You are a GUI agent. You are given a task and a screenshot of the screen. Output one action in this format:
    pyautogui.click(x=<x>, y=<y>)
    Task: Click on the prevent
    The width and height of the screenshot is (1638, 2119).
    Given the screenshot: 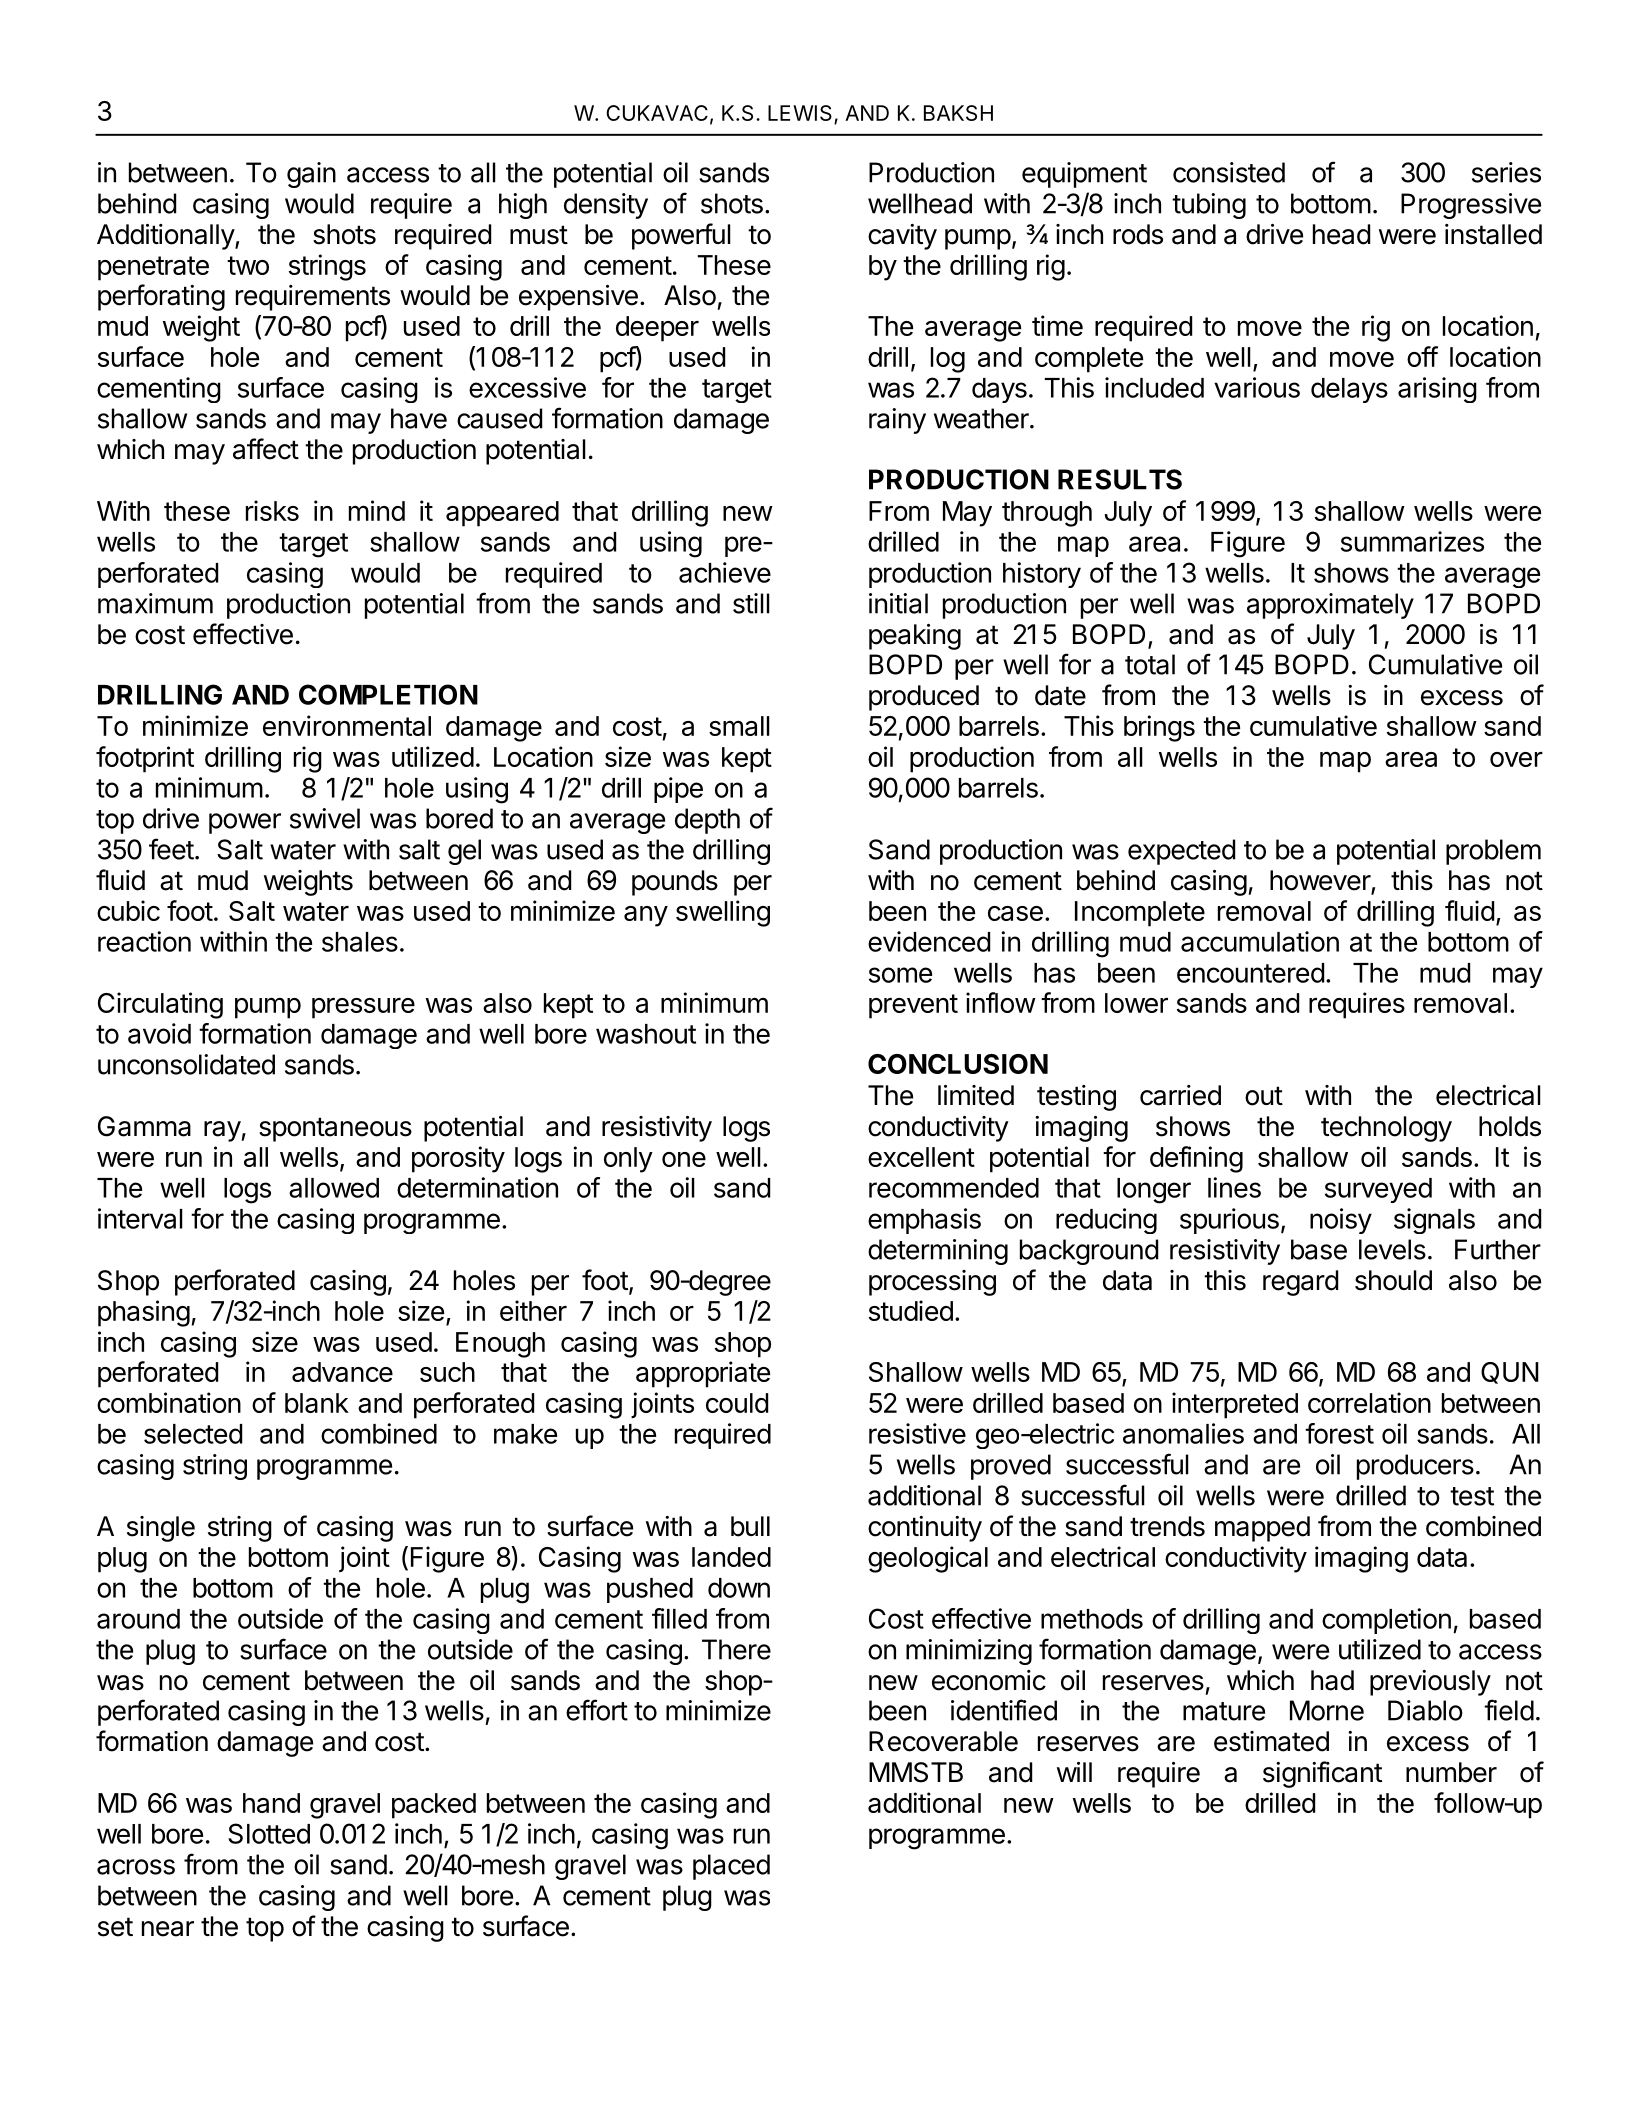 What is the action you would take?
    pyautogui.click(x=913, y=1006)
